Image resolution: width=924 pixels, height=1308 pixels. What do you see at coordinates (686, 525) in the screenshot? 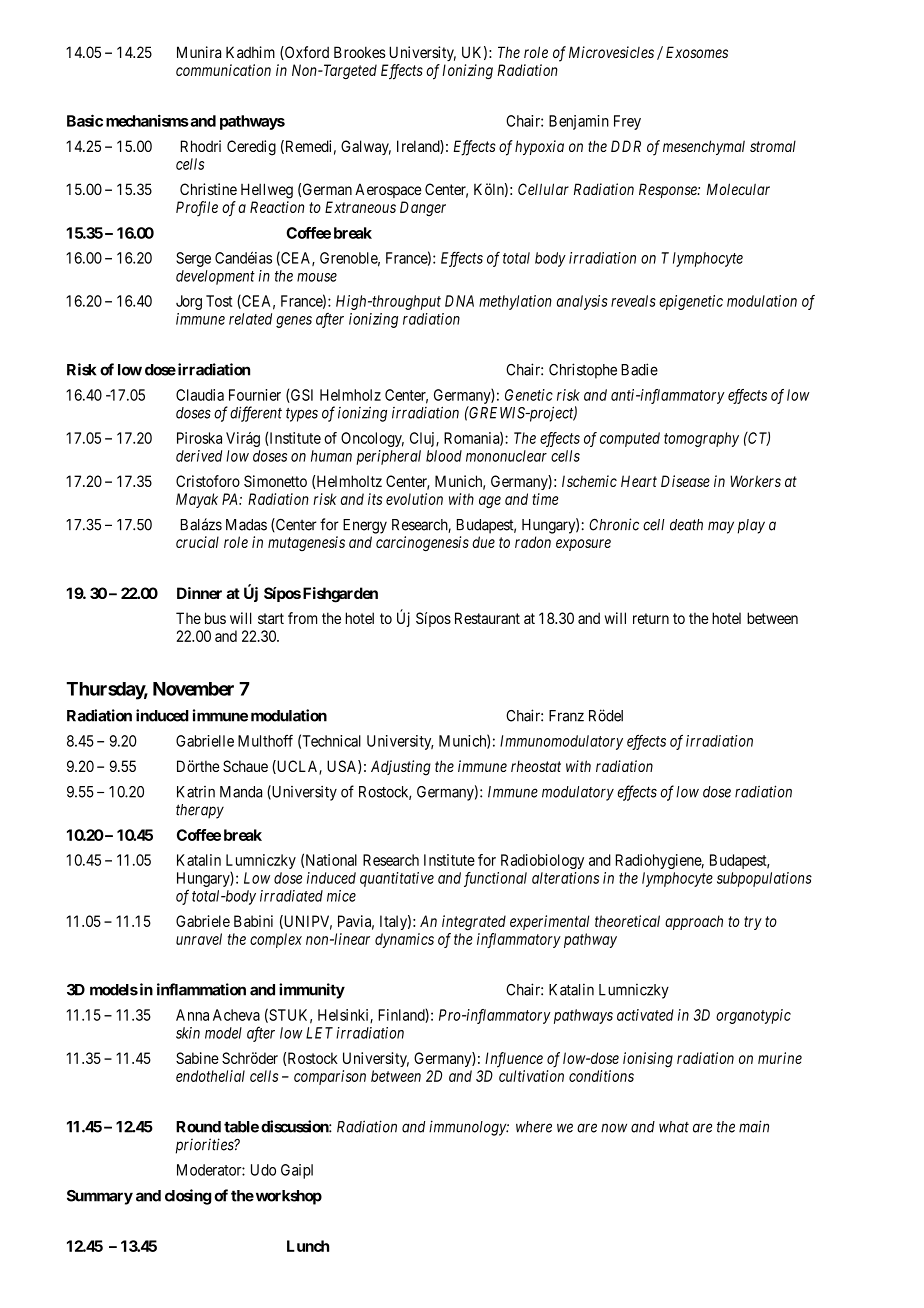
I see `death` at bounding box center [686, 525].
